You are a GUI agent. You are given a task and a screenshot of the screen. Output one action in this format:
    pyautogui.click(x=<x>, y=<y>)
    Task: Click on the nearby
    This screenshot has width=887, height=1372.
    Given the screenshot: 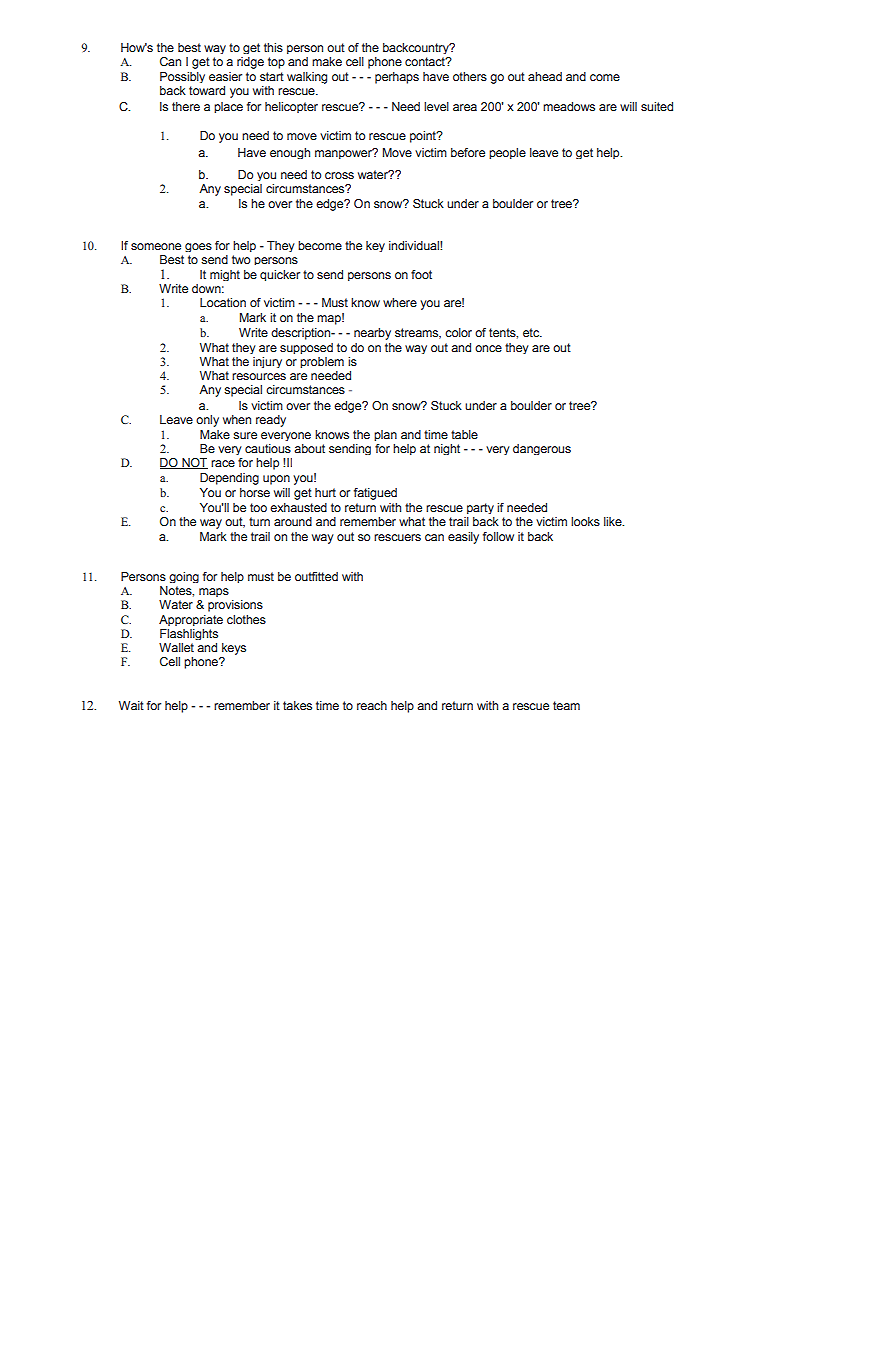 What is the action you would take?
    pyautogui.click(x=372, y=334)
